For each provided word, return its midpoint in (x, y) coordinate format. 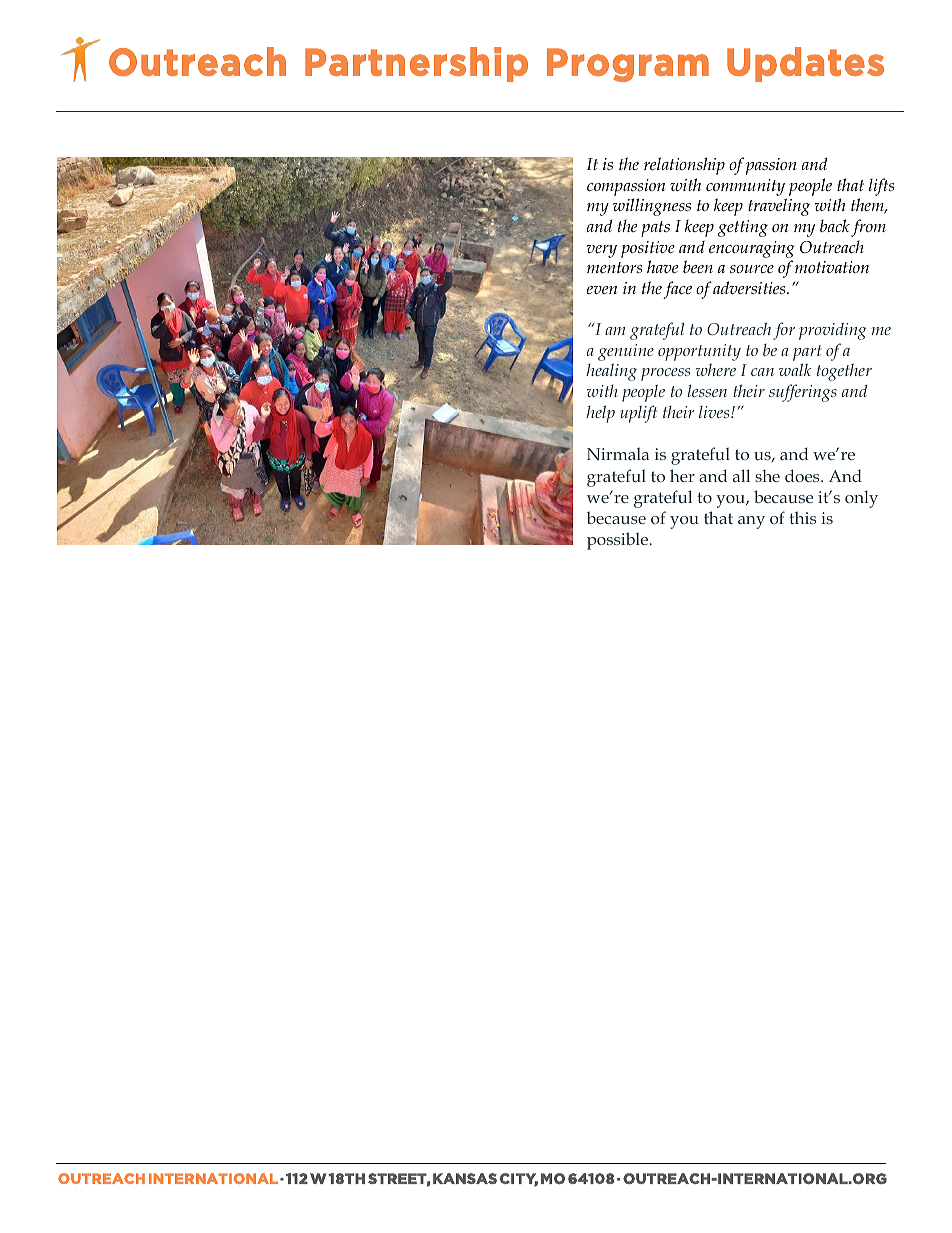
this (802, 517)
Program (628, 65)
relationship (684, 166)
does (803, 475)
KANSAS (465, 1178)
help (600, 414)
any (751, 522)
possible (619, 541)
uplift (638, 414)
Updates (805, 64)
